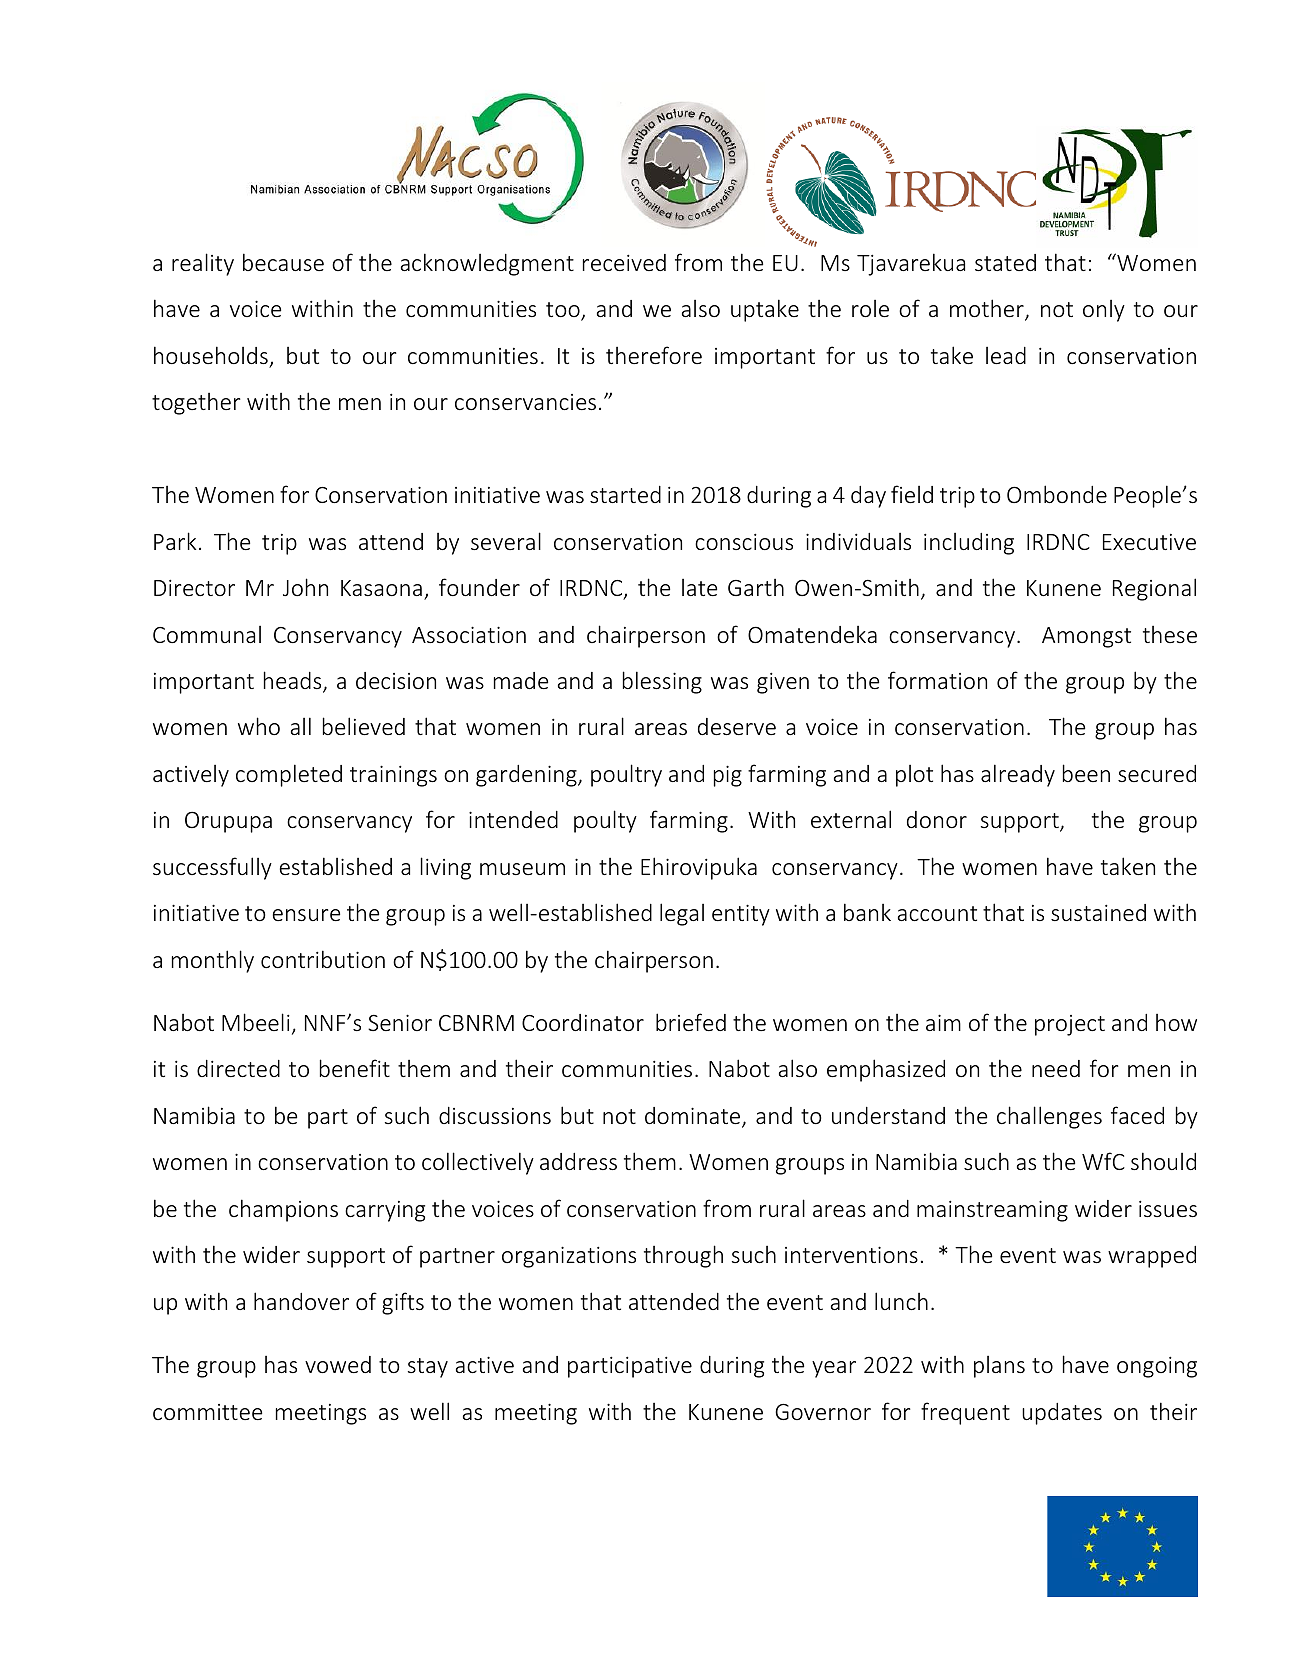  Describe the element at coordinates (238, 1068) in the image. I see `directed` at that location.
